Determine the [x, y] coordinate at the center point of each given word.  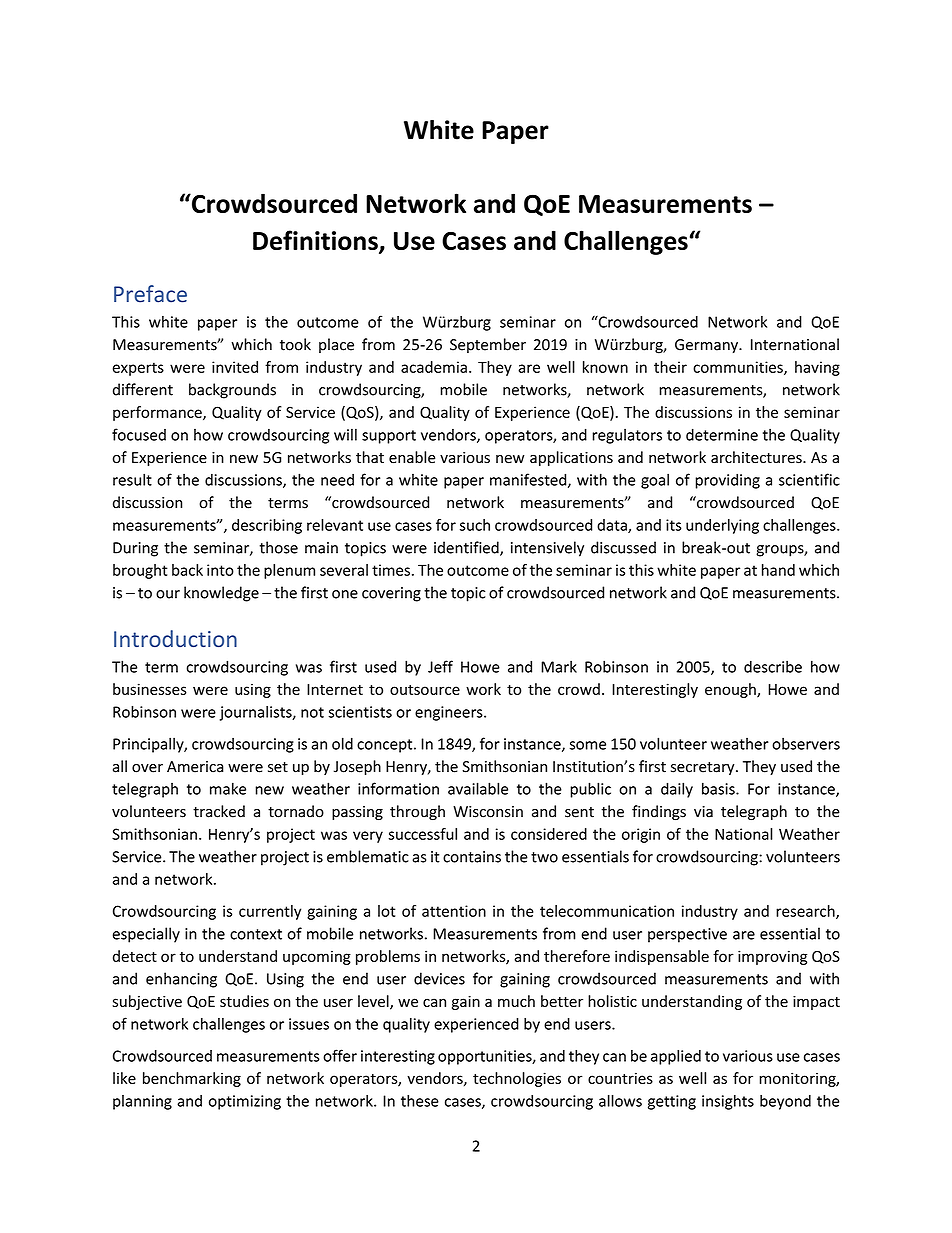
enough [731, 690]
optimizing [245, 1102]
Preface [150, 294]
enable [412, 457]
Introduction [175, 638]
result [132, 479]
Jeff [440, 666]
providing [727, 481]
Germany [707, 346]
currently [270, 912]
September [488, 345]
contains [472, 857]
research [806, 912]
